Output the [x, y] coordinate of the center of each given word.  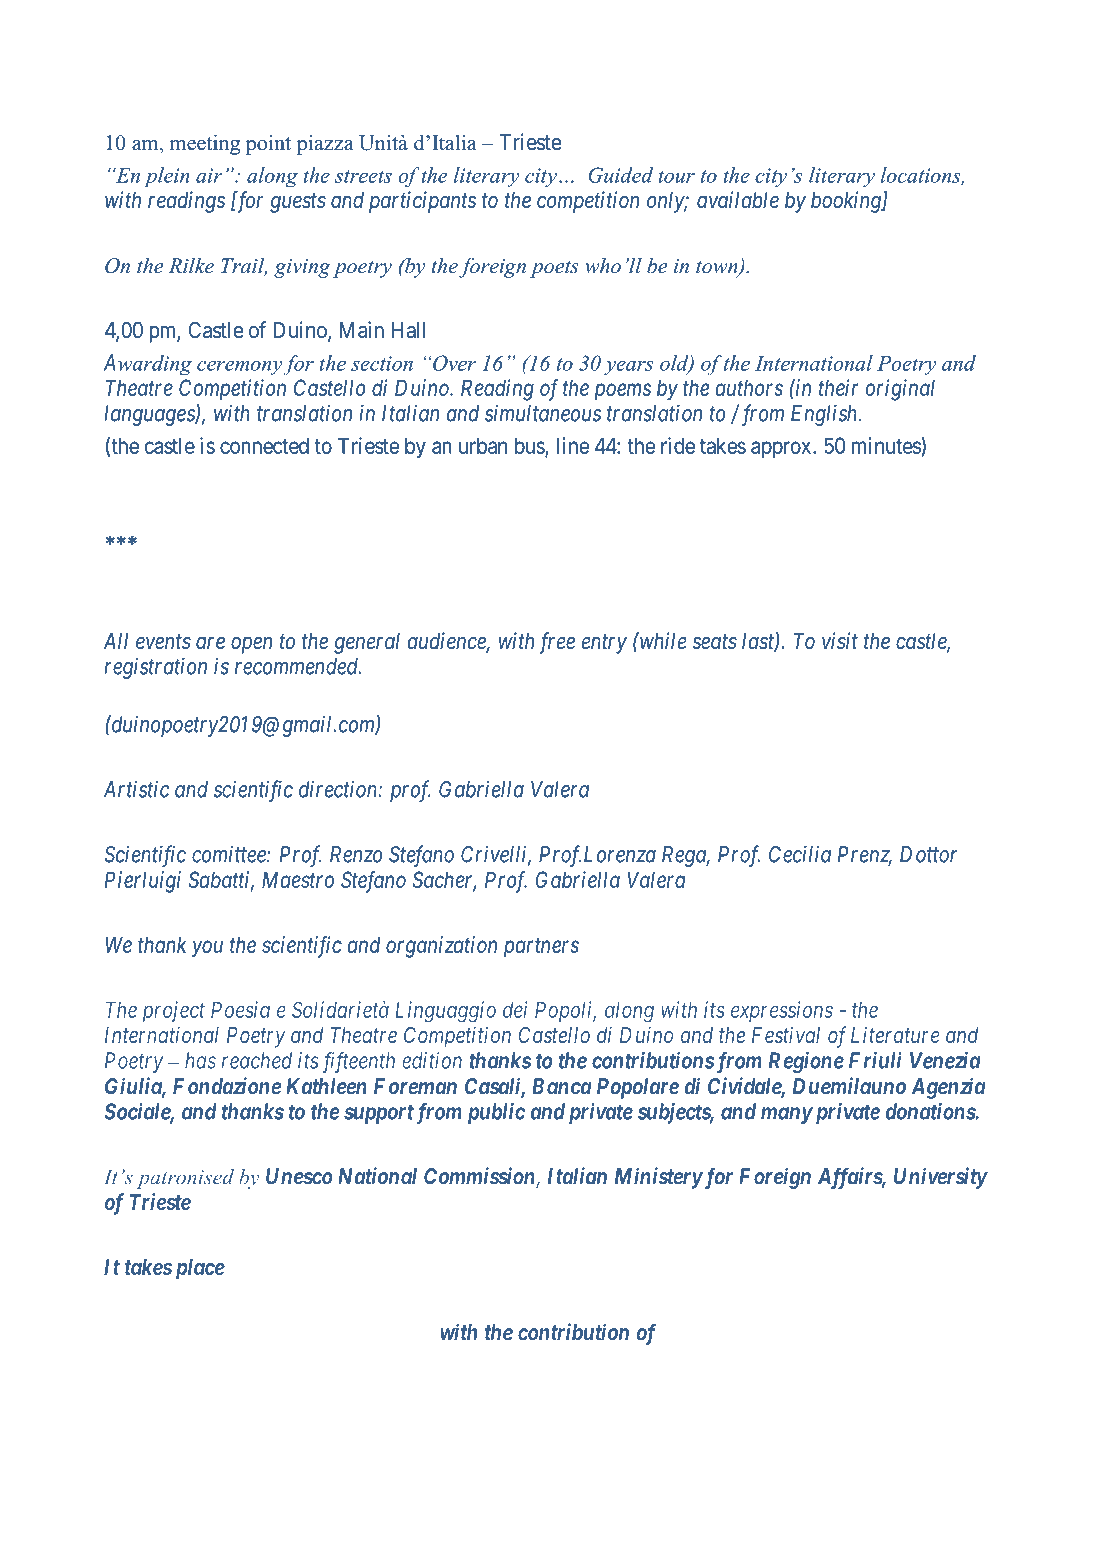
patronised [185, 1179]
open [251, 645]
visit [840, 641]
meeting [205, 144]
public [496, 1113]
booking [847, 202]
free [557, 643]
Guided [621, 175]
